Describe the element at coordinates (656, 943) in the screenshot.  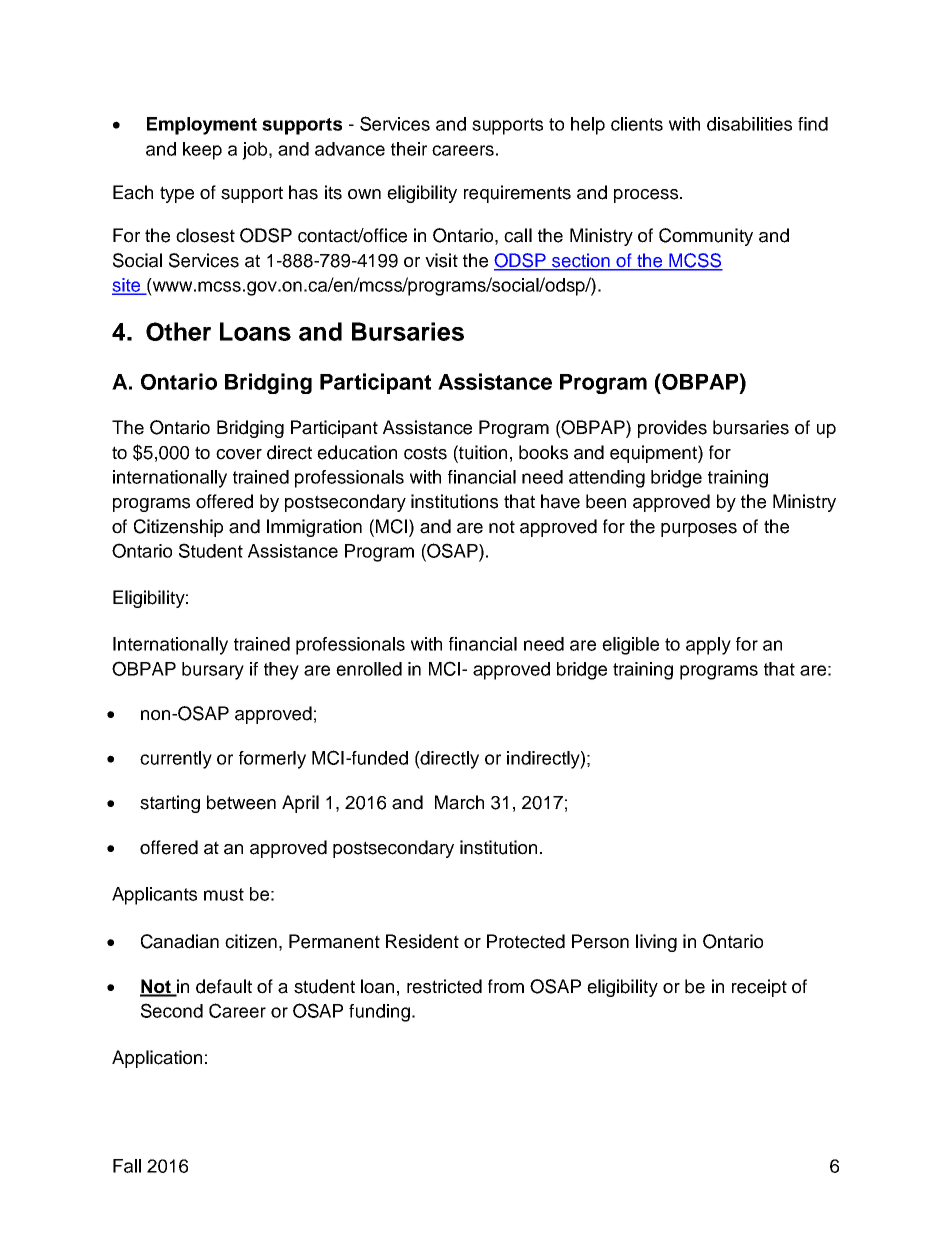
I see `living` at that location.
